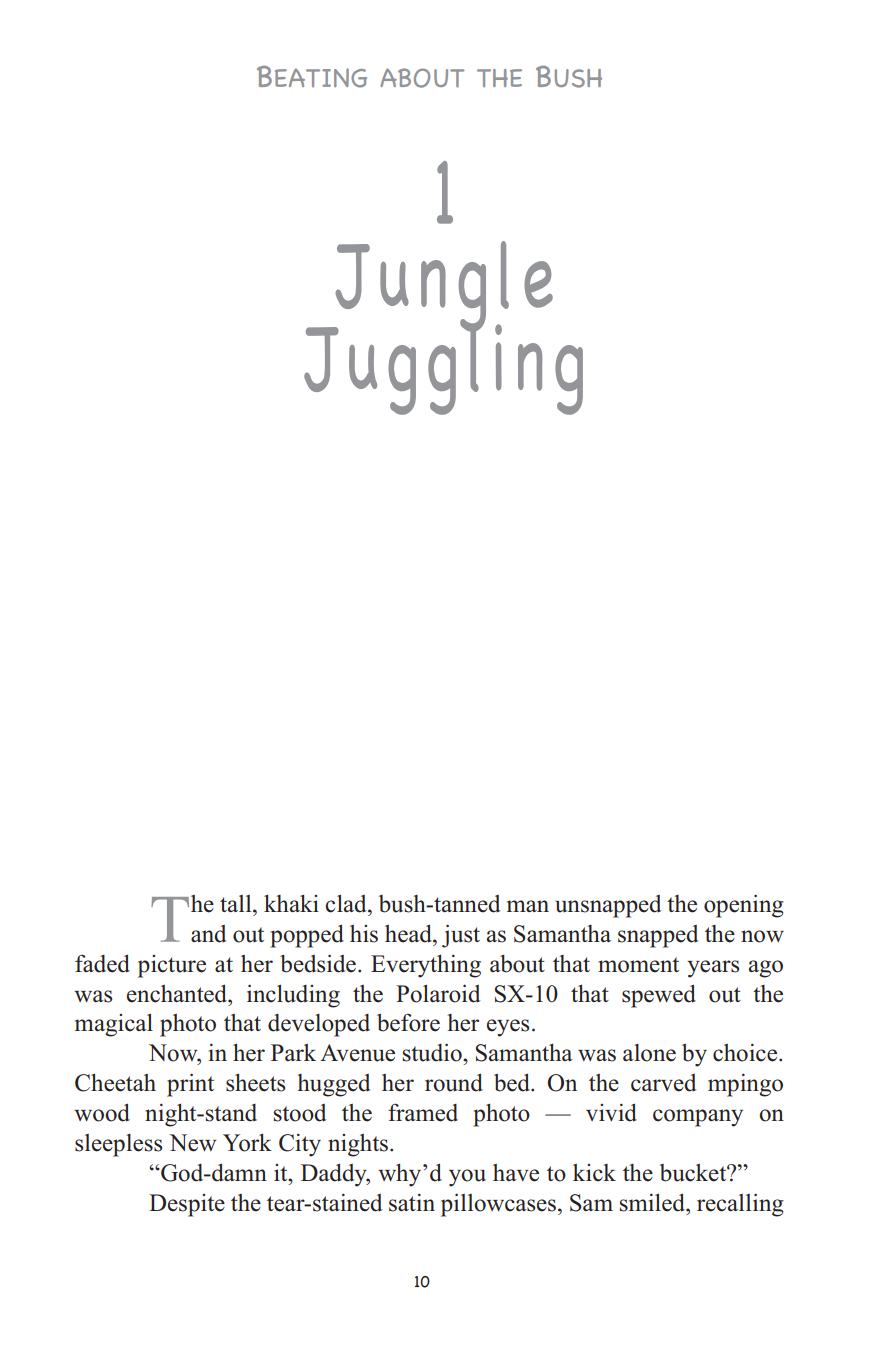 The height and width of the screenshot is (1345, 896). I want to click on opening, so click(744, 906).
